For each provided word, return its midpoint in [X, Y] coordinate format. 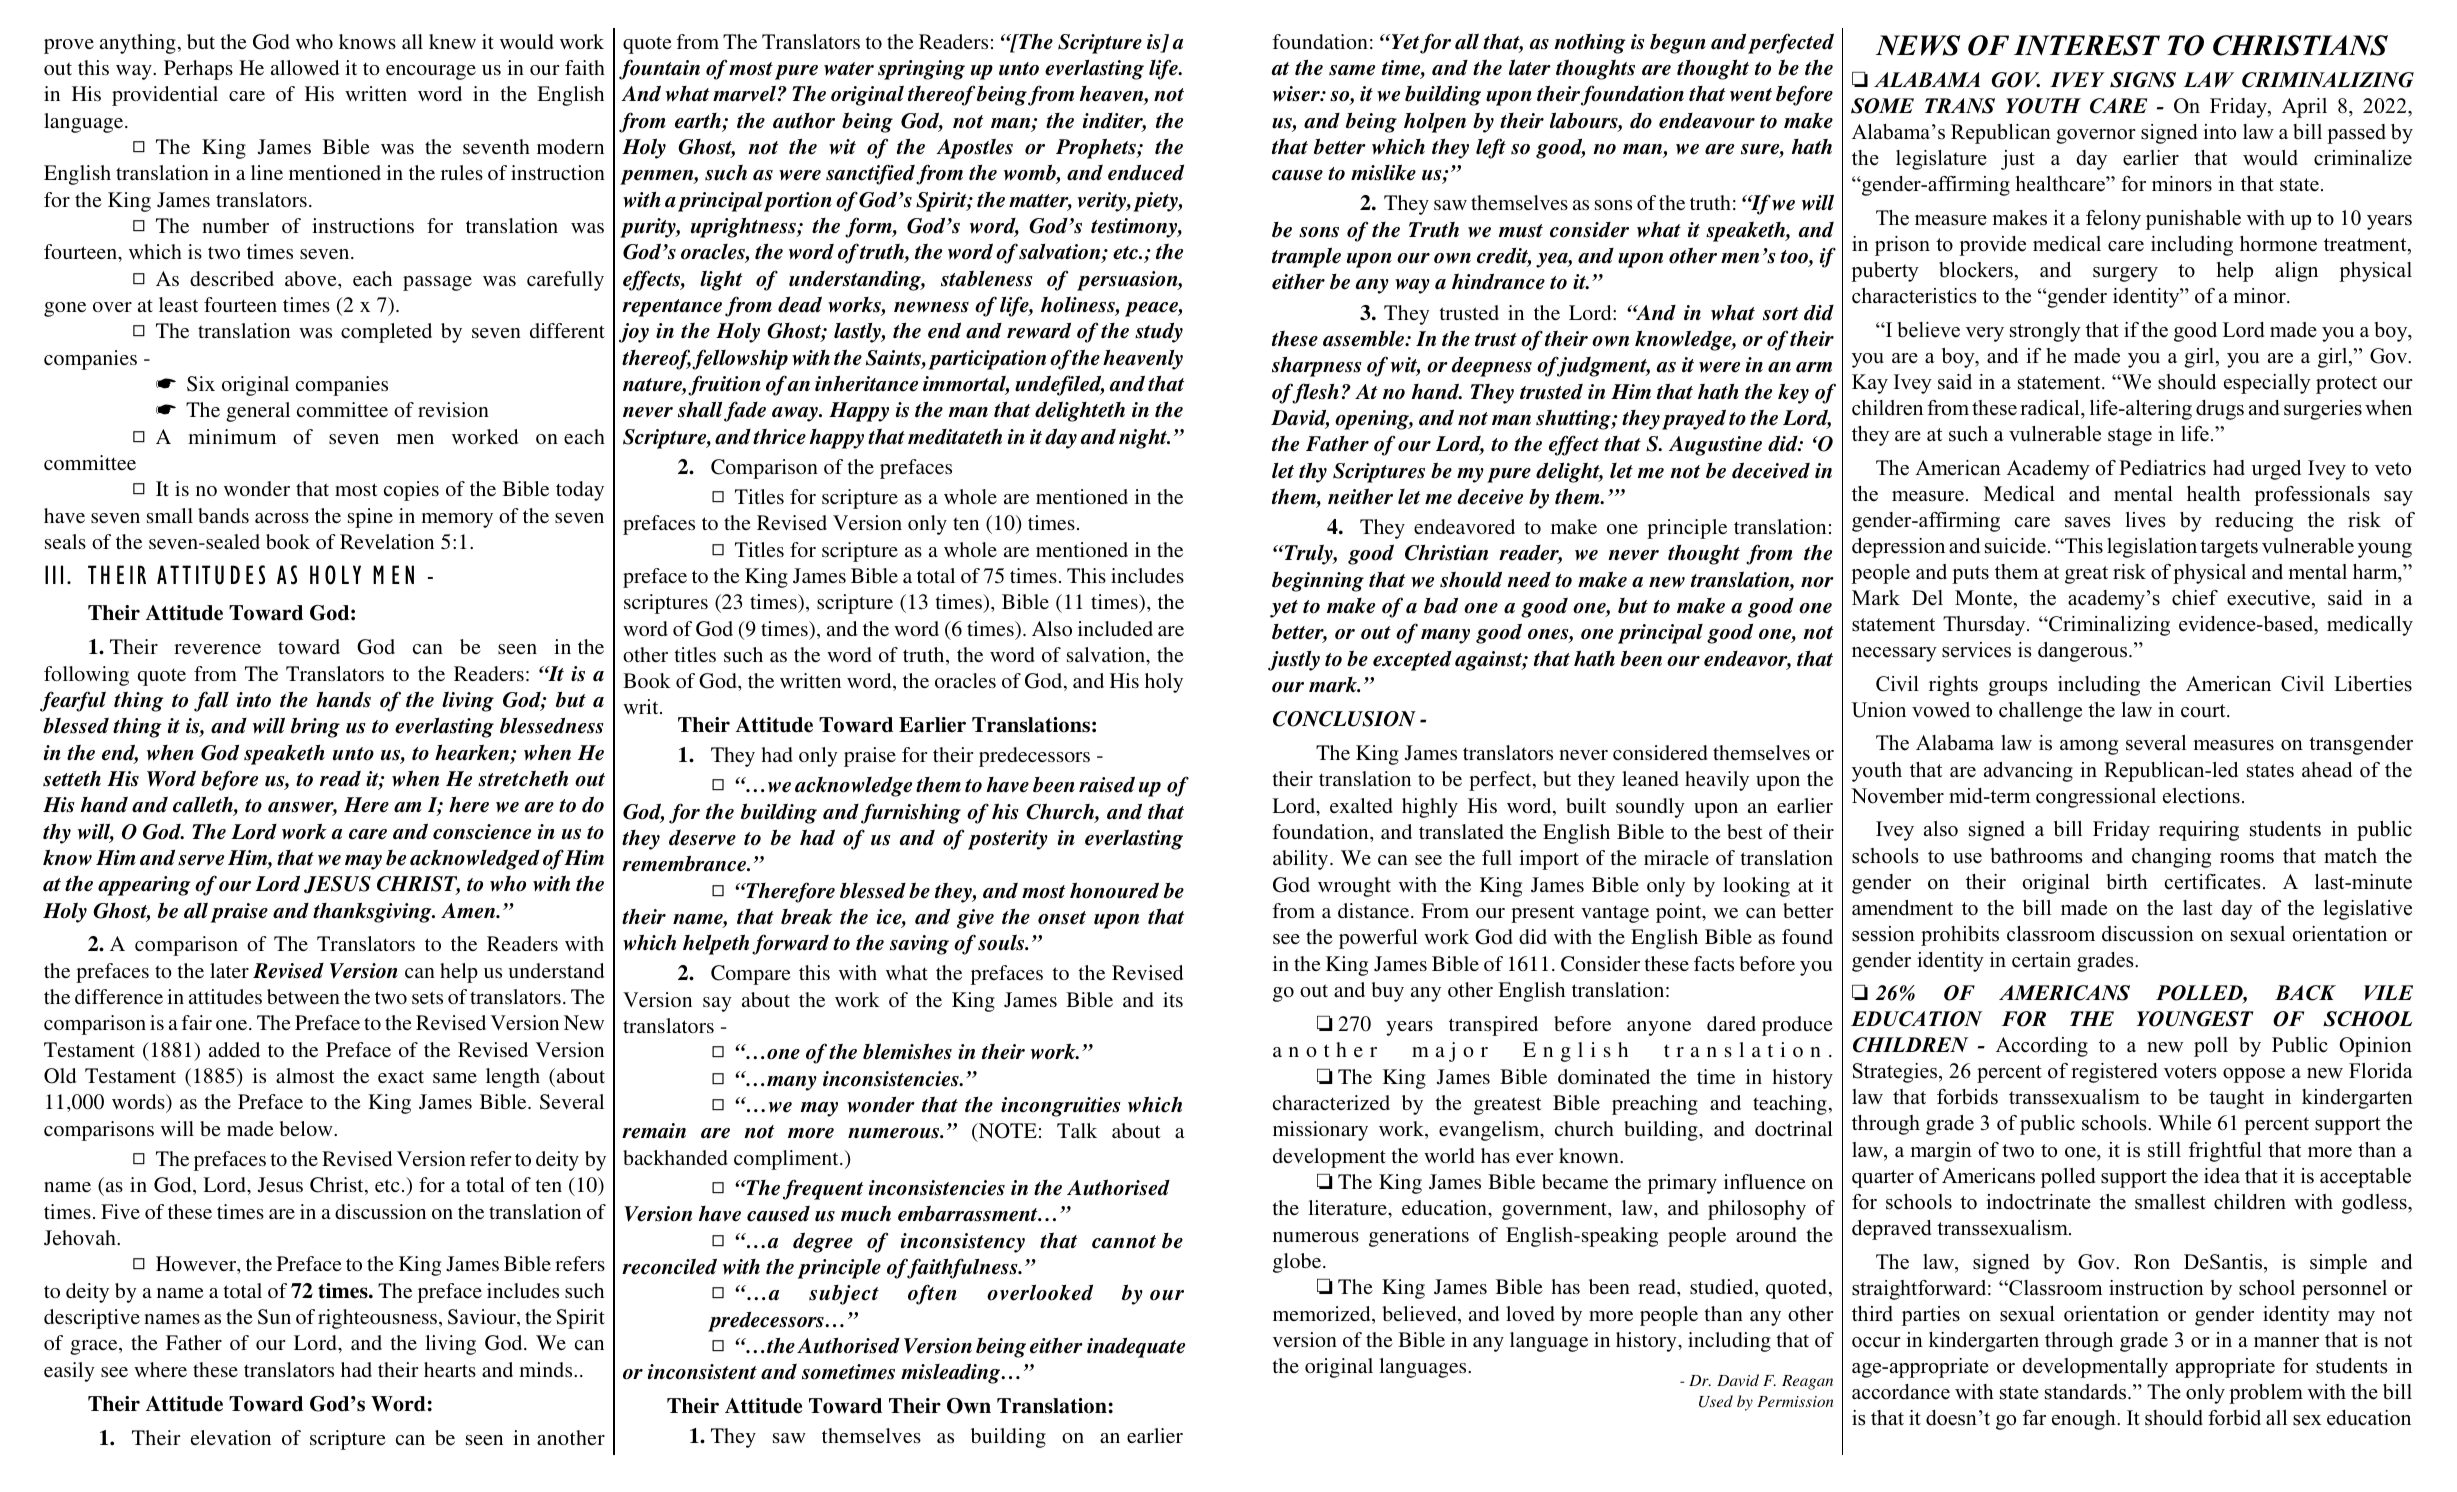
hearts [450, 1369]
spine [370, 518]
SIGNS [2143, 80]
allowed [305, 67]
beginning [1318, 582]
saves [2088, 522]
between [303, 996]
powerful [1378, 939]
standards [2087, 1392]
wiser [1297, 94]
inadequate [1136, 1348]
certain [2041, 960]
